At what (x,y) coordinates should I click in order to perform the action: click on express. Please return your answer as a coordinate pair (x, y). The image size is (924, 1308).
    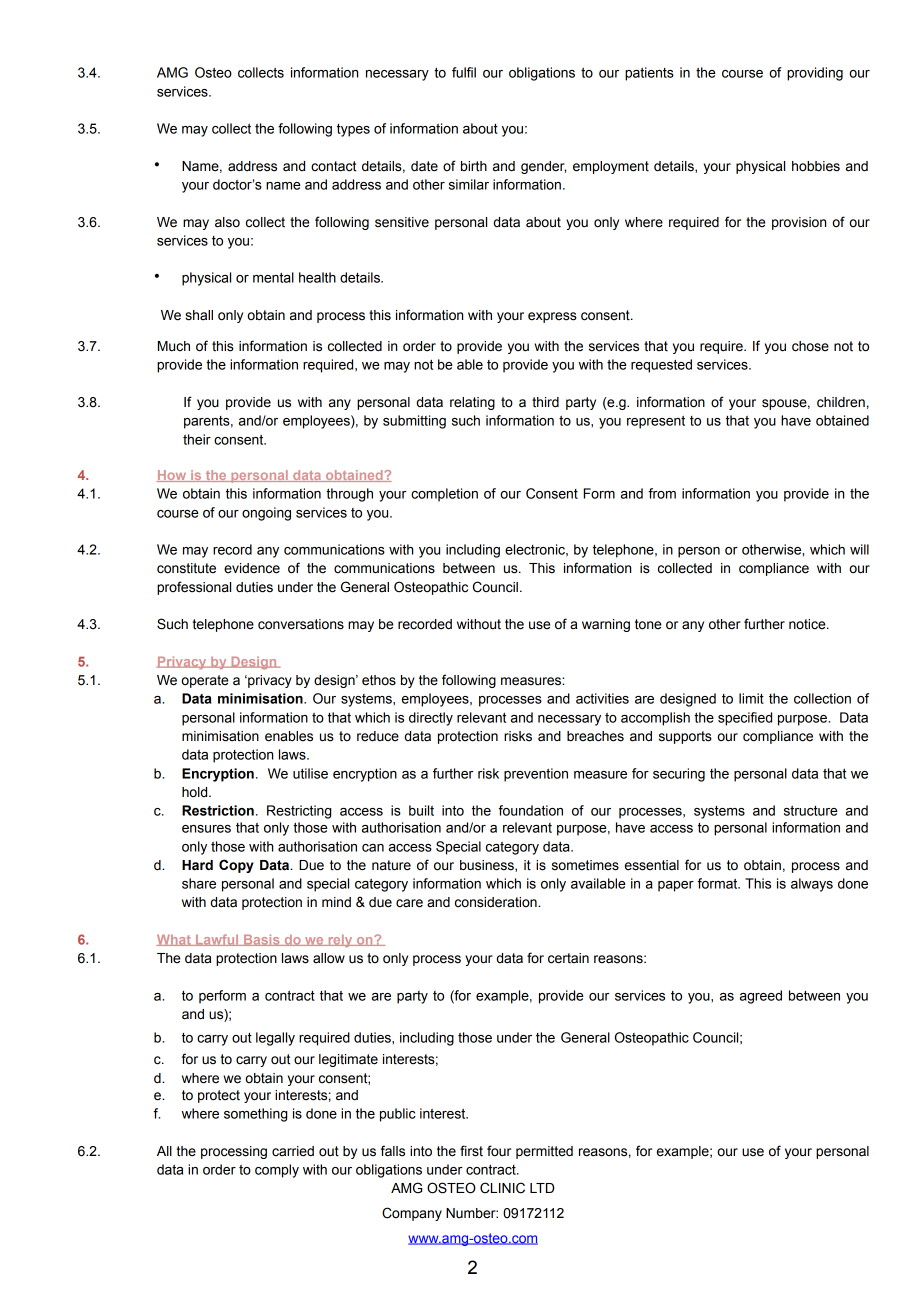
    Looking at the image, I should click on (552, 317).
